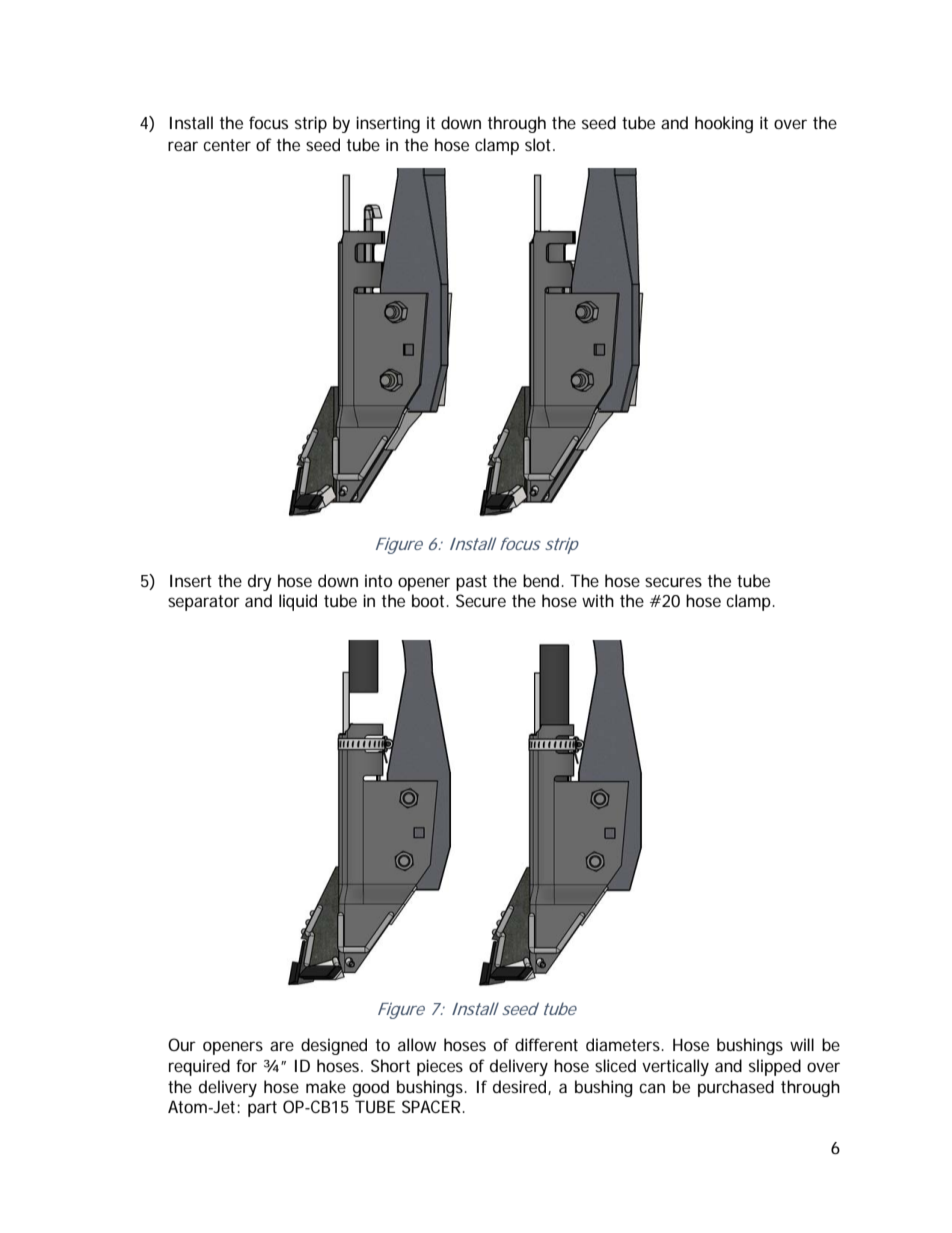 The height and width of the document is (1233, 952). What do you see at coordinates (227, 145) in the document?
I see `center` at bounding box center [227, 145].
